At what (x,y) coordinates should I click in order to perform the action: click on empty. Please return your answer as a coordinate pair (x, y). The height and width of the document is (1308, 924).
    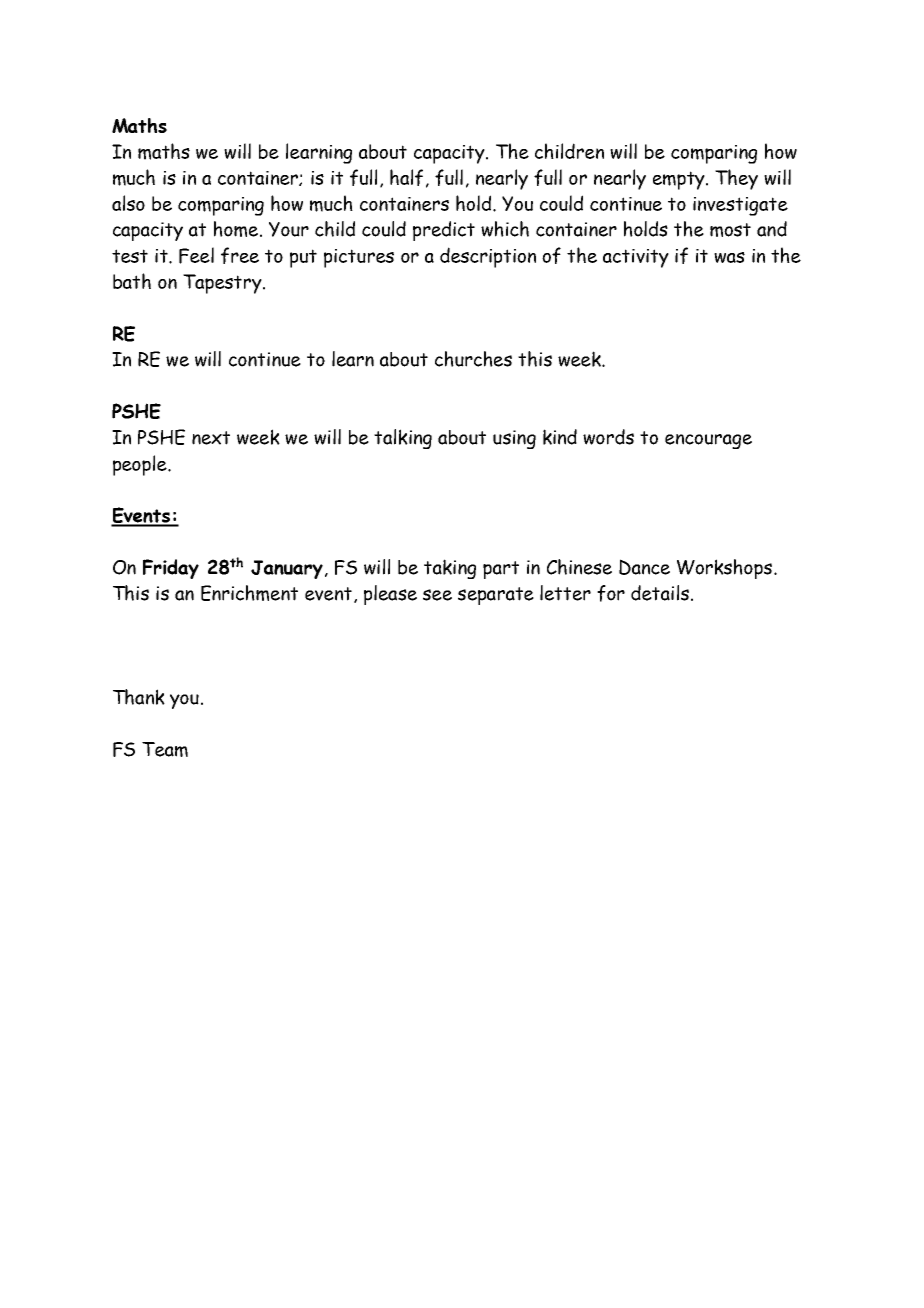
    Looking at the image, I should click on (680, 180).
